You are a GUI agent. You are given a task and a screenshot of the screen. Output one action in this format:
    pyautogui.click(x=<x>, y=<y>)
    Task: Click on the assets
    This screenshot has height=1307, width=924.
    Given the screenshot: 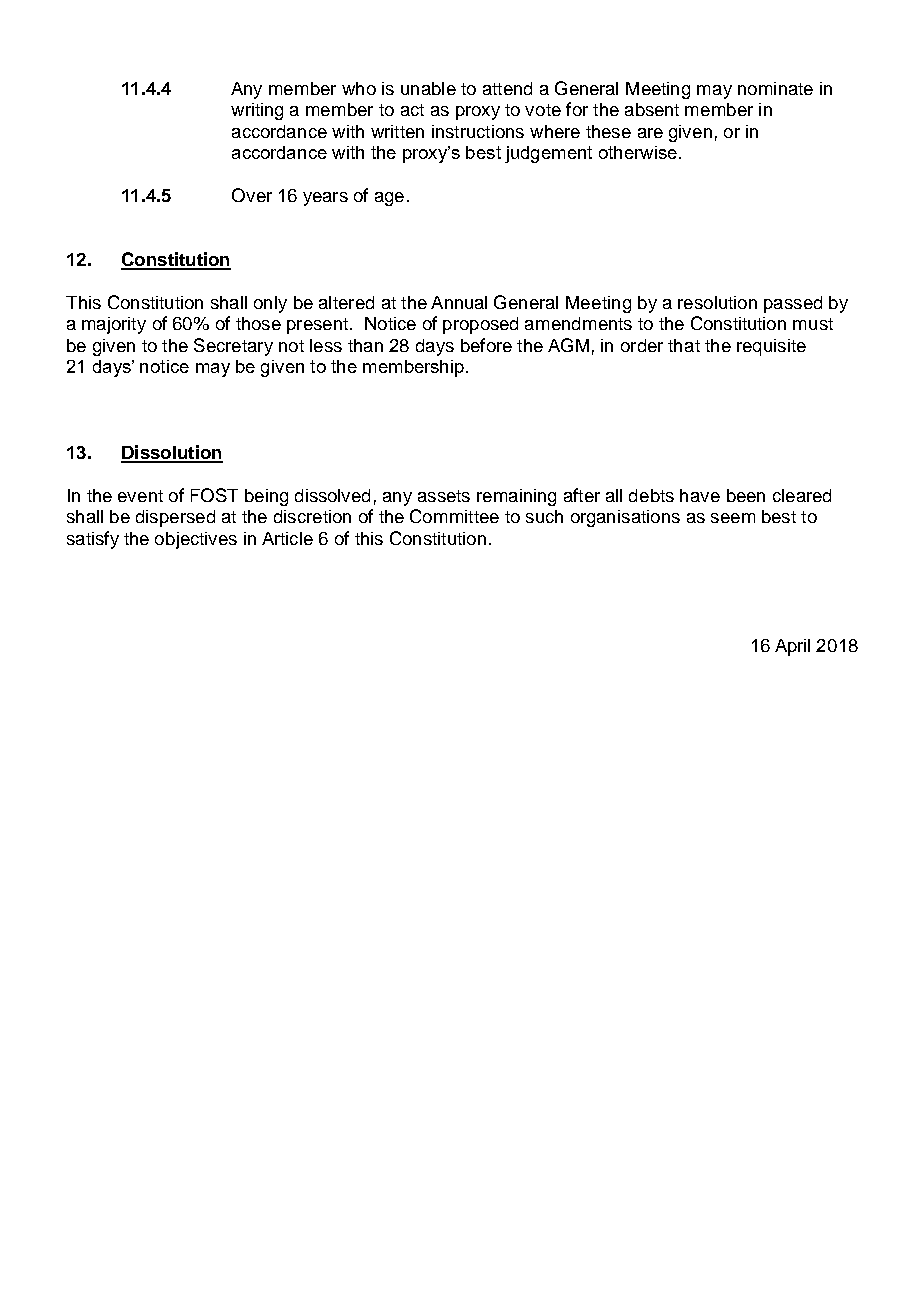 What is the action you would take?
    pyautogui.click(x=444, y=496)
